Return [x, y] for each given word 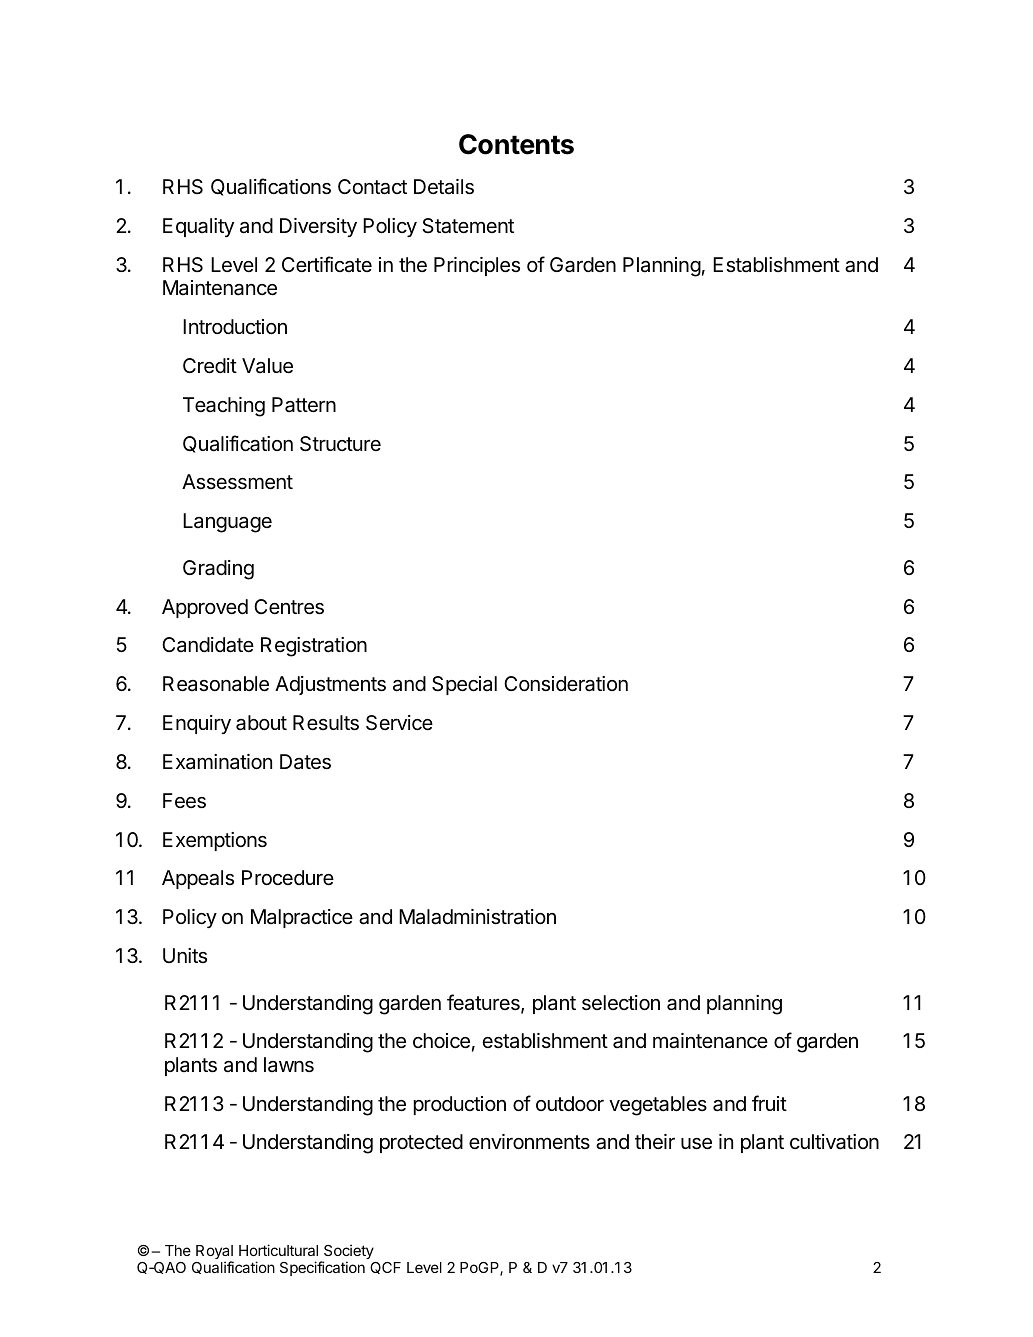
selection [621, 1003]
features [484, 1003]
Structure [340, 444]
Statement [468, 226]
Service [399, 723]
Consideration [566, 684]
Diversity [318, 227]
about [261, 723]
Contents [516, 144]
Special [464, 685]
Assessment [237, 482]
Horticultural [278, 1250]
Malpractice [302, 918]
